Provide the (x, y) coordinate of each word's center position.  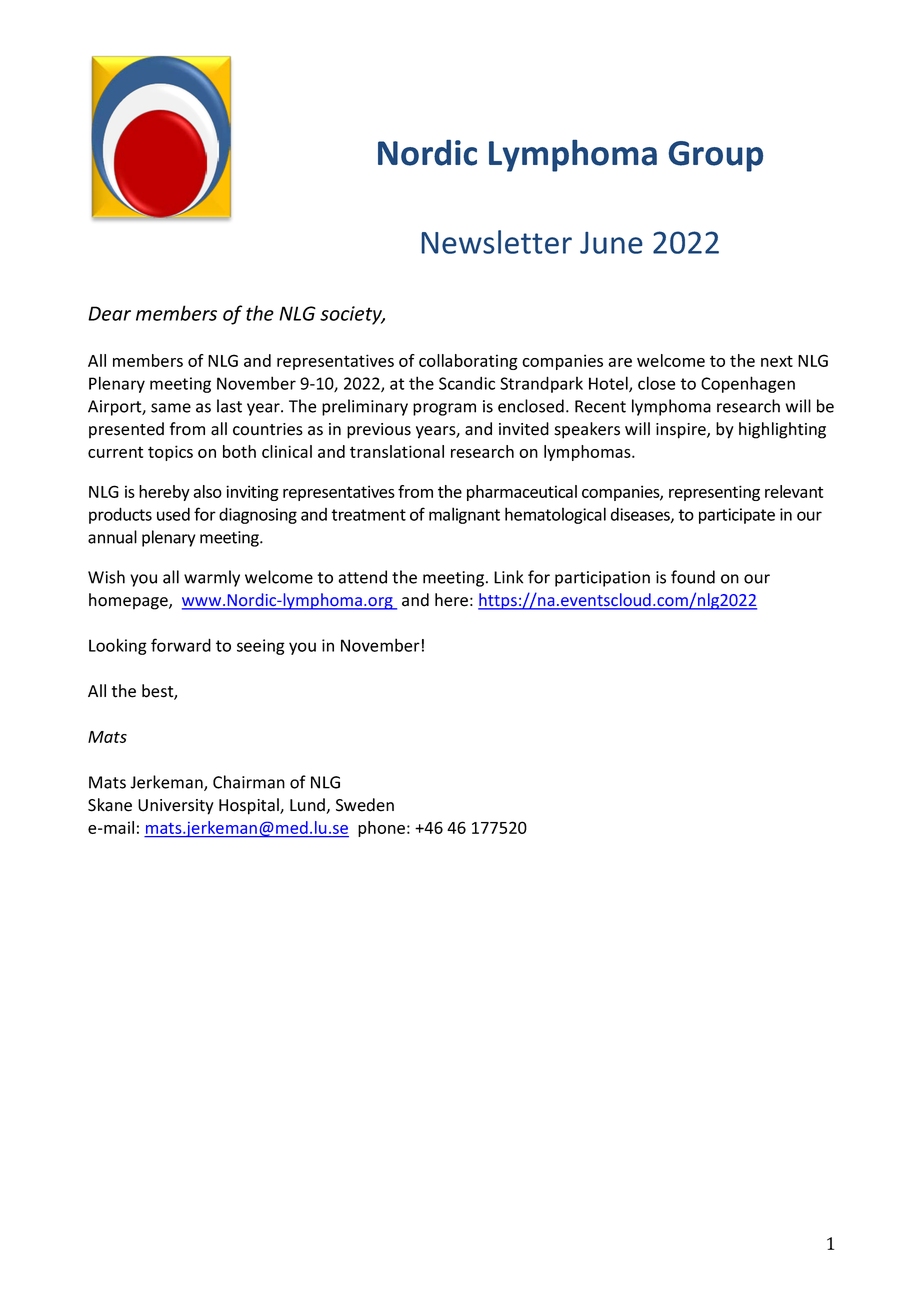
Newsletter (497, 242)
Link (508, 577)
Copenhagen (748, 384)
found (693, 577)
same (171, 408)
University (176, 807)
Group (716, 156)
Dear (109, 313)
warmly (212, 578)
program (444, 409)
